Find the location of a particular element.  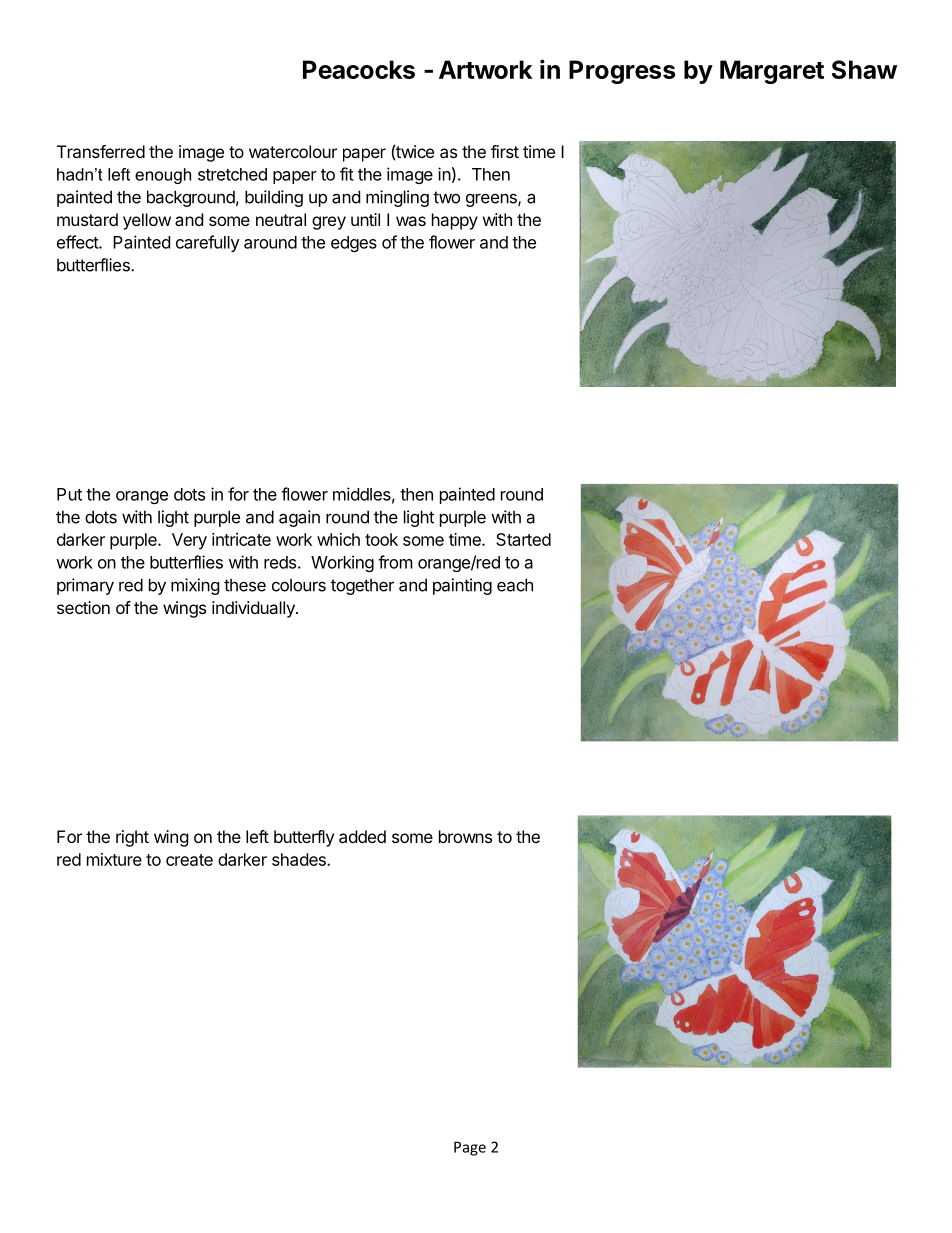

first is located at coordinates (505, 151).
